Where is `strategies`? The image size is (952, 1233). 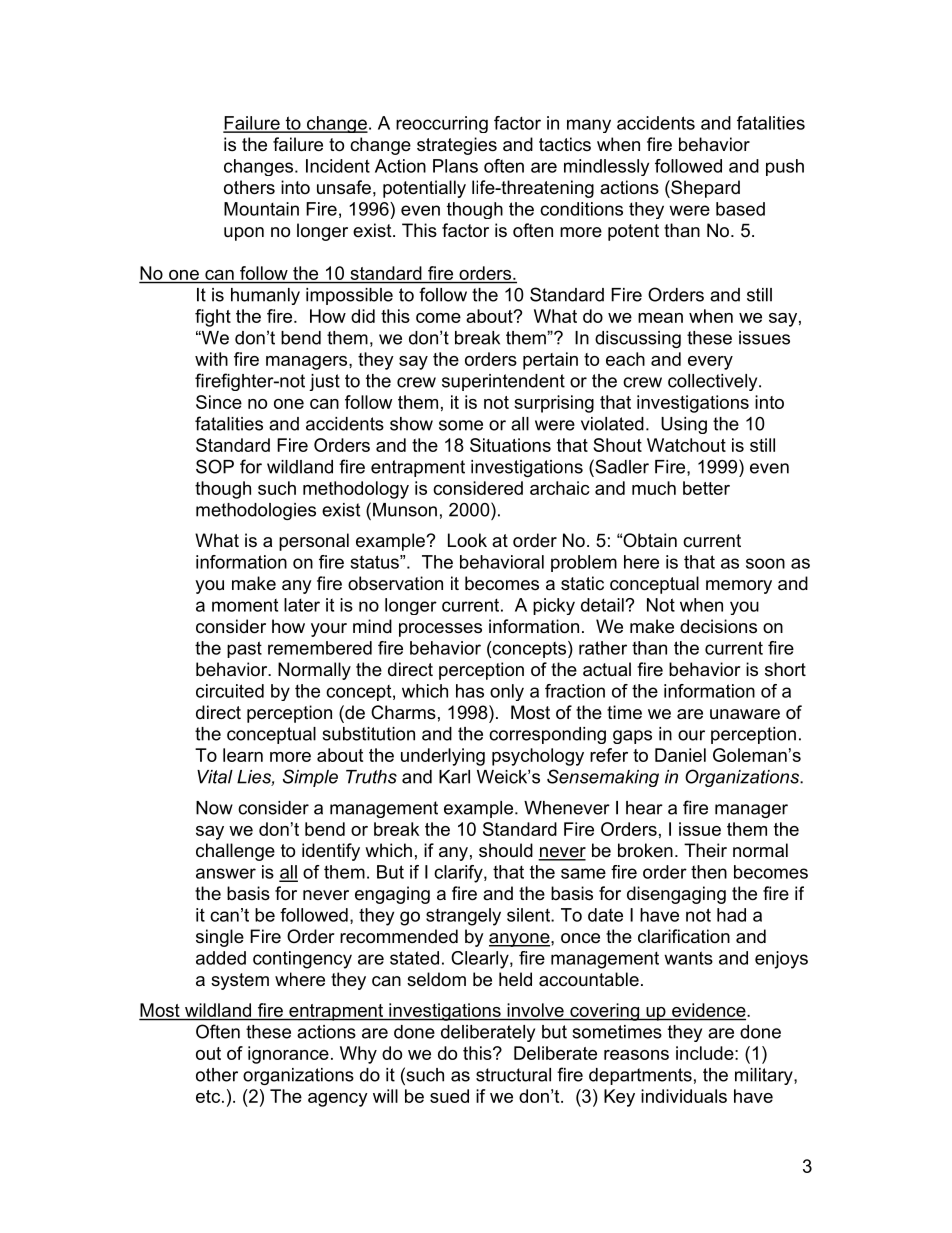 strategies is located at coordinates (457, 146).
